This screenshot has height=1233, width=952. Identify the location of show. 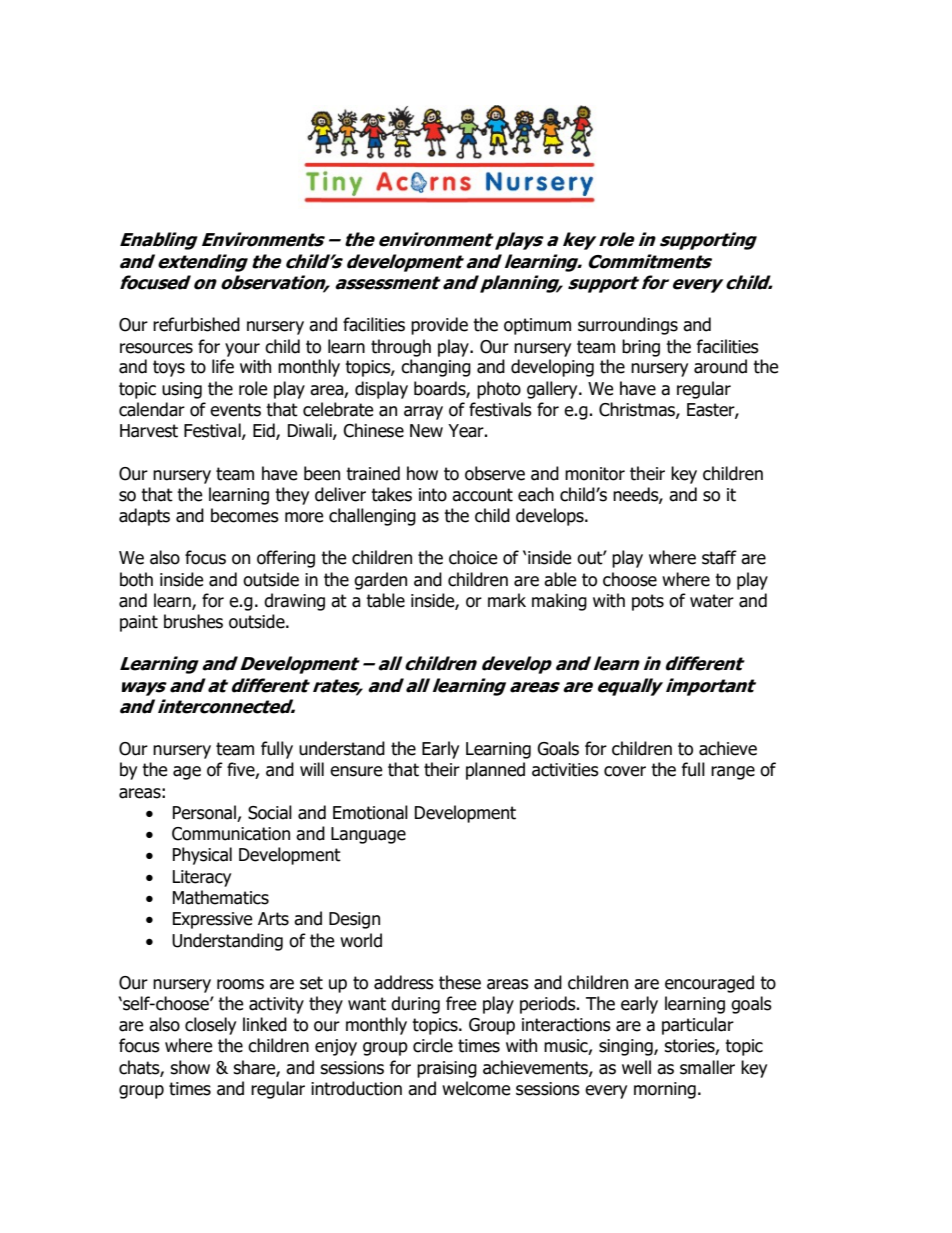
(190, 1067).
